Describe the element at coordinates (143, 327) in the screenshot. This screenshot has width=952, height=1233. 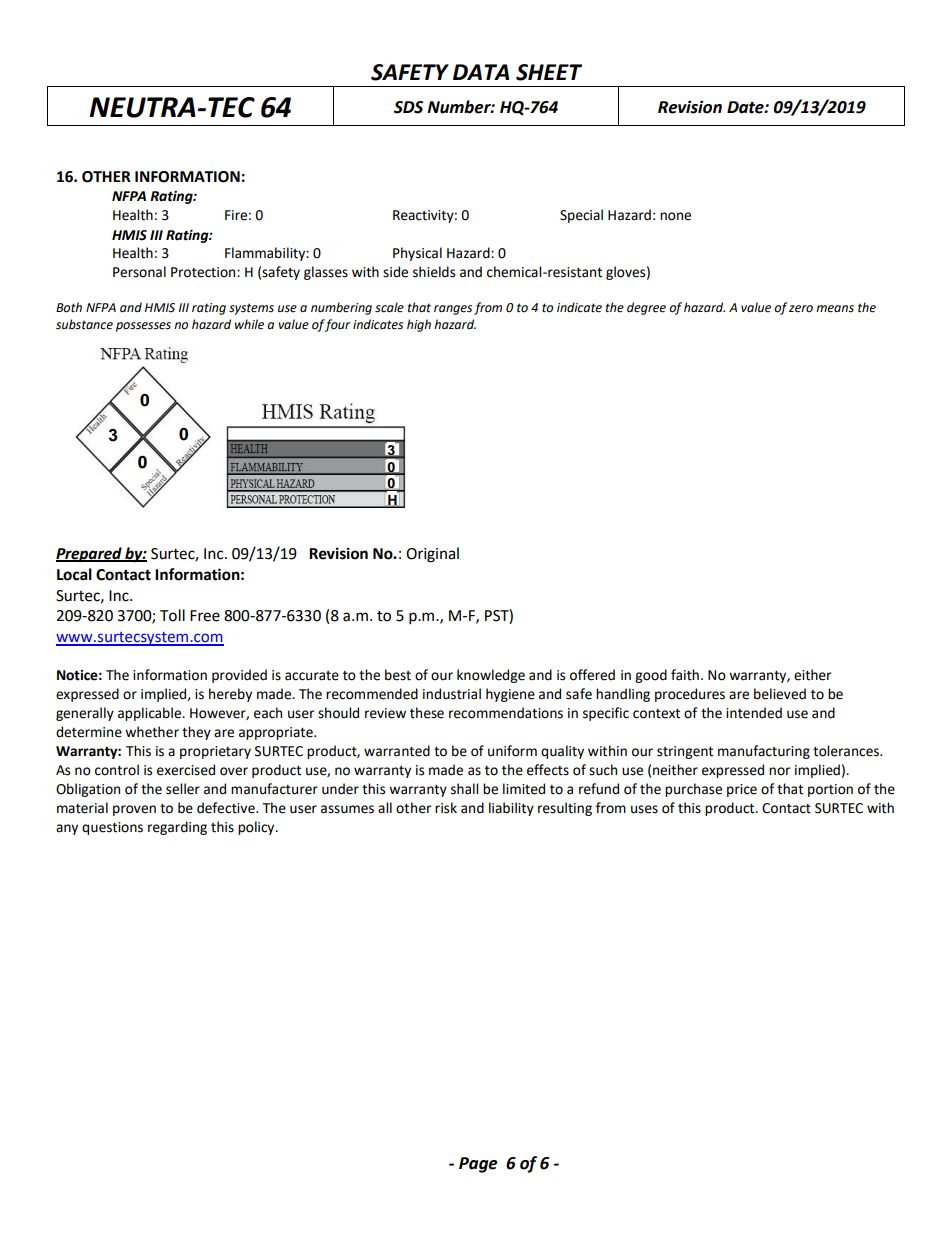
I see `possesses` at that location.
